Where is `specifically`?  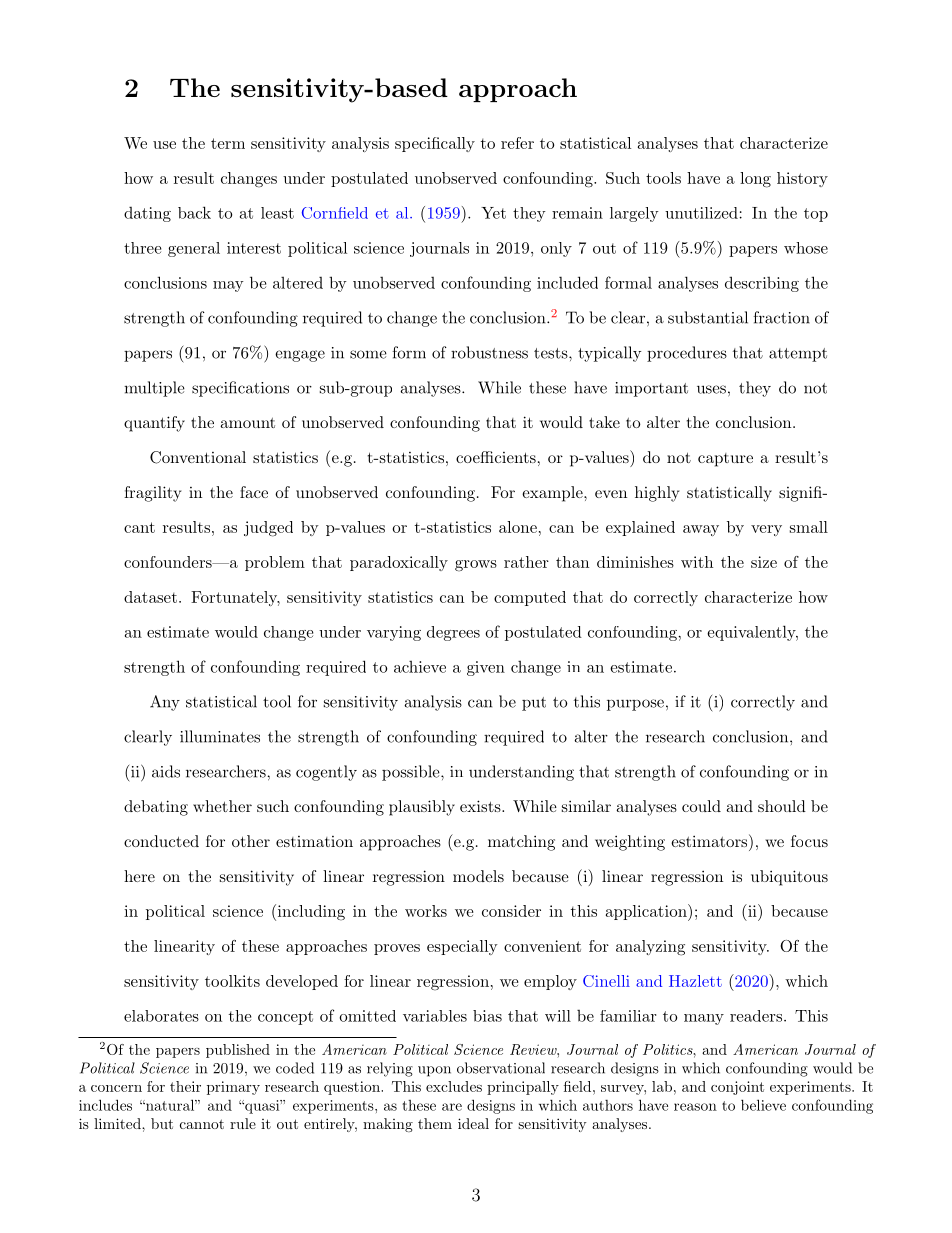 specifically is located at coordinates (435, 144).
